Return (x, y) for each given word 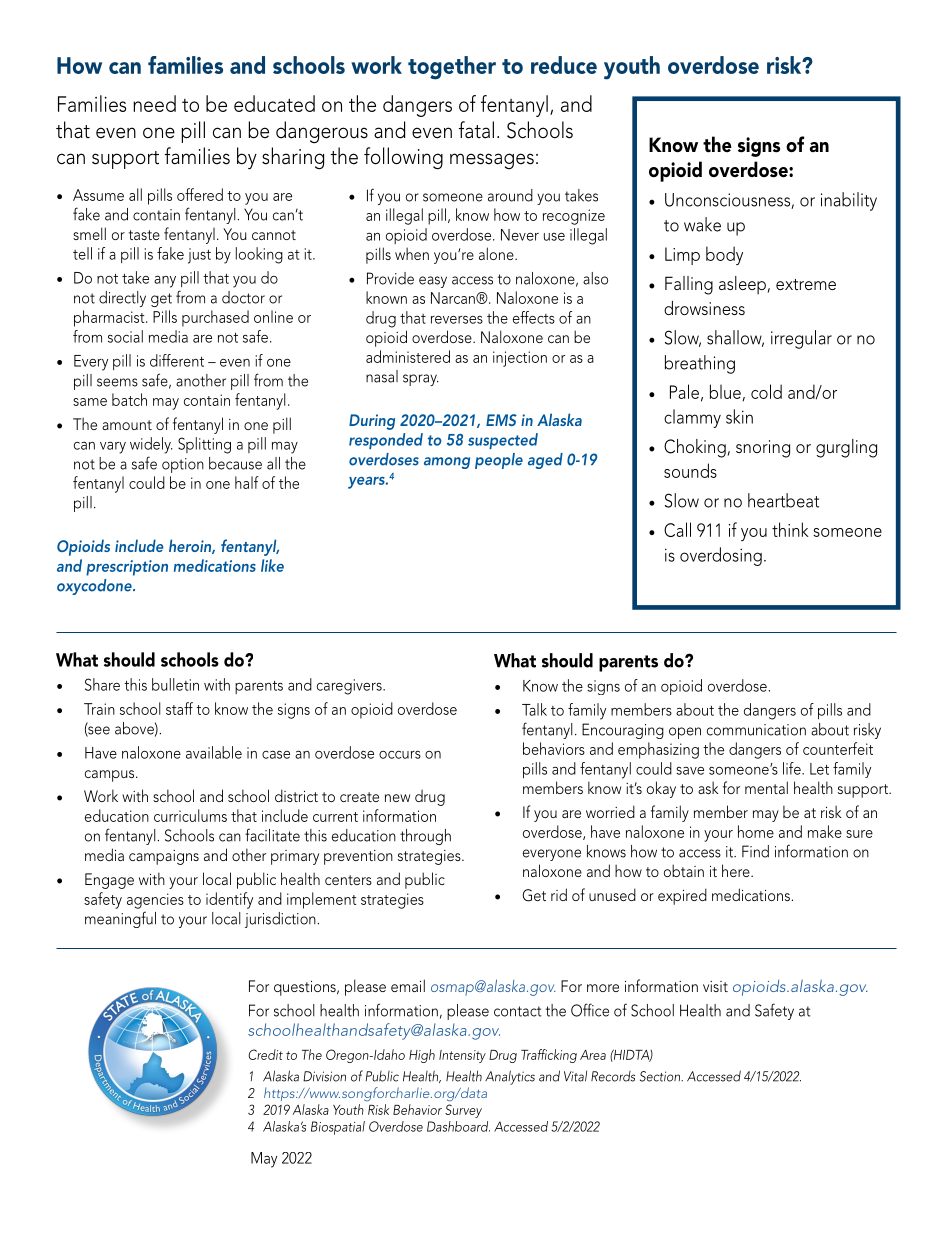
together (452, 68)
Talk (534, 709)
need (154, 103)
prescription (127, 568)
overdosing (721, 556)
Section (661, 1076)
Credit (265, 1054)
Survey (463, 1111)
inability (849, 201)
